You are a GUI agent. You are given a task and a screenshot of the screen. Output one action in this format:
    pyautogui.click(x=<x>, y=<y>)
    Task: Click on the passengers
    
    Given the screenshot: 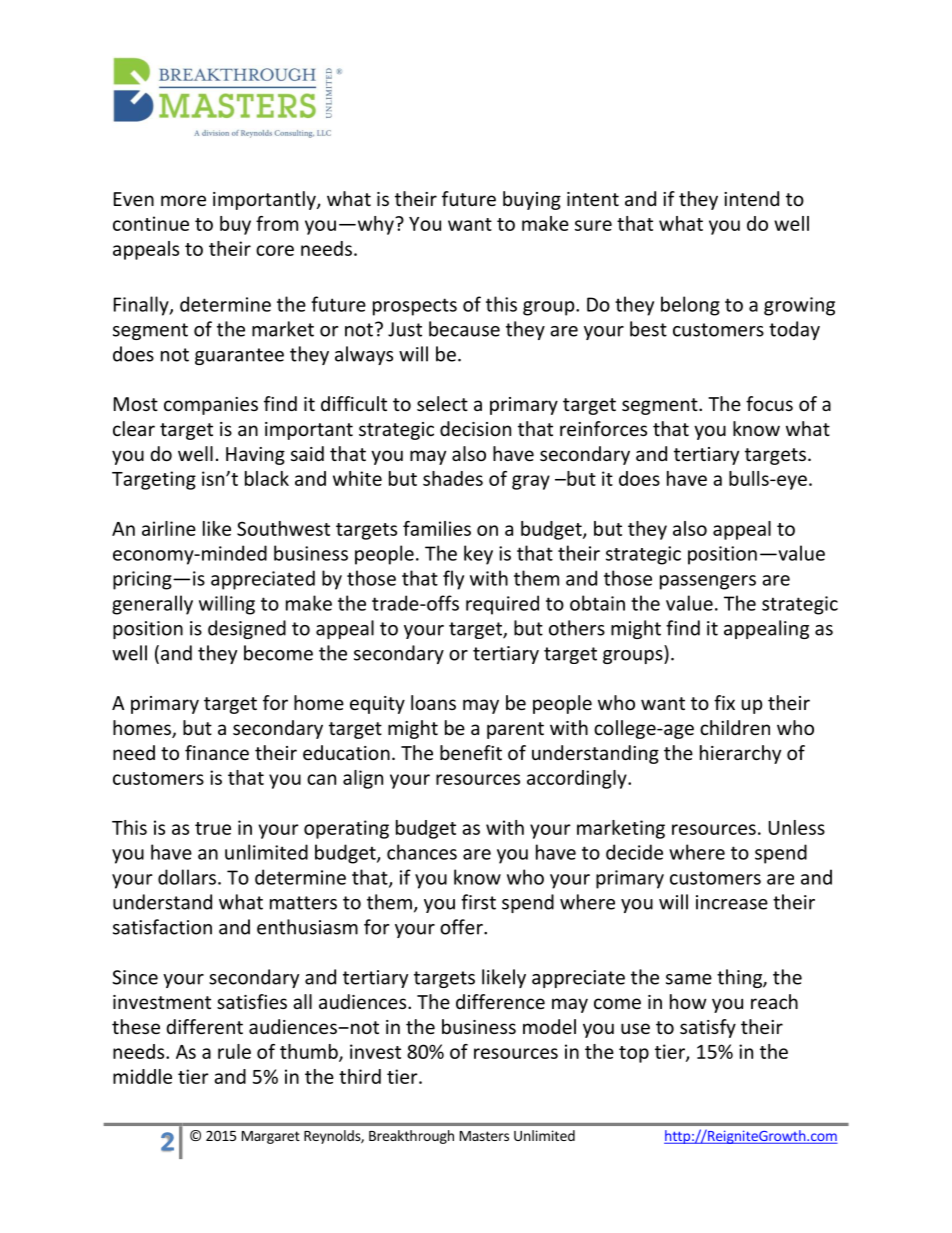 What is the action you would take?
    pyautogui.click(x=708, y=582)
